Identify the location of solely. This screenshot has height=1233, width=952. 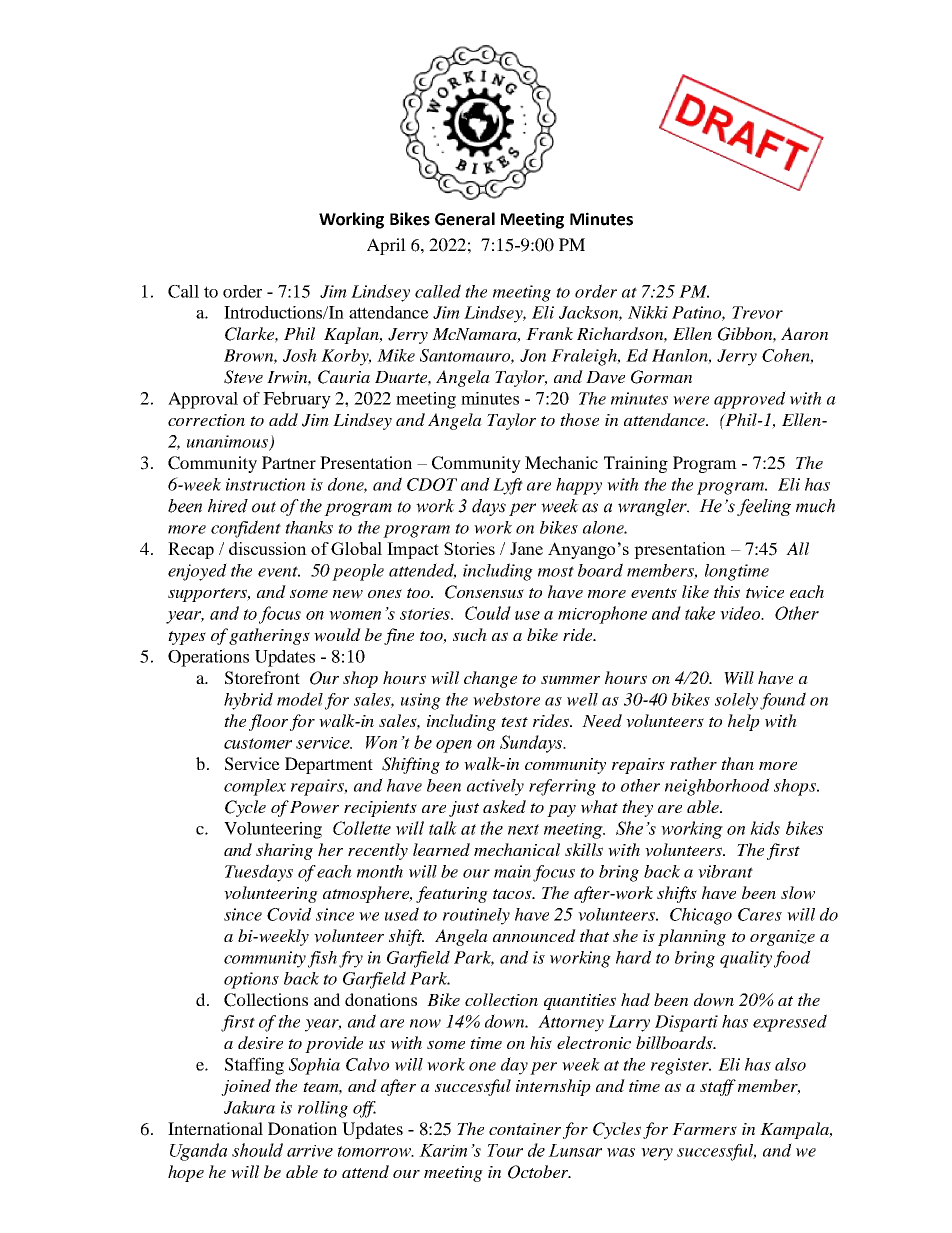
(736, 701).
